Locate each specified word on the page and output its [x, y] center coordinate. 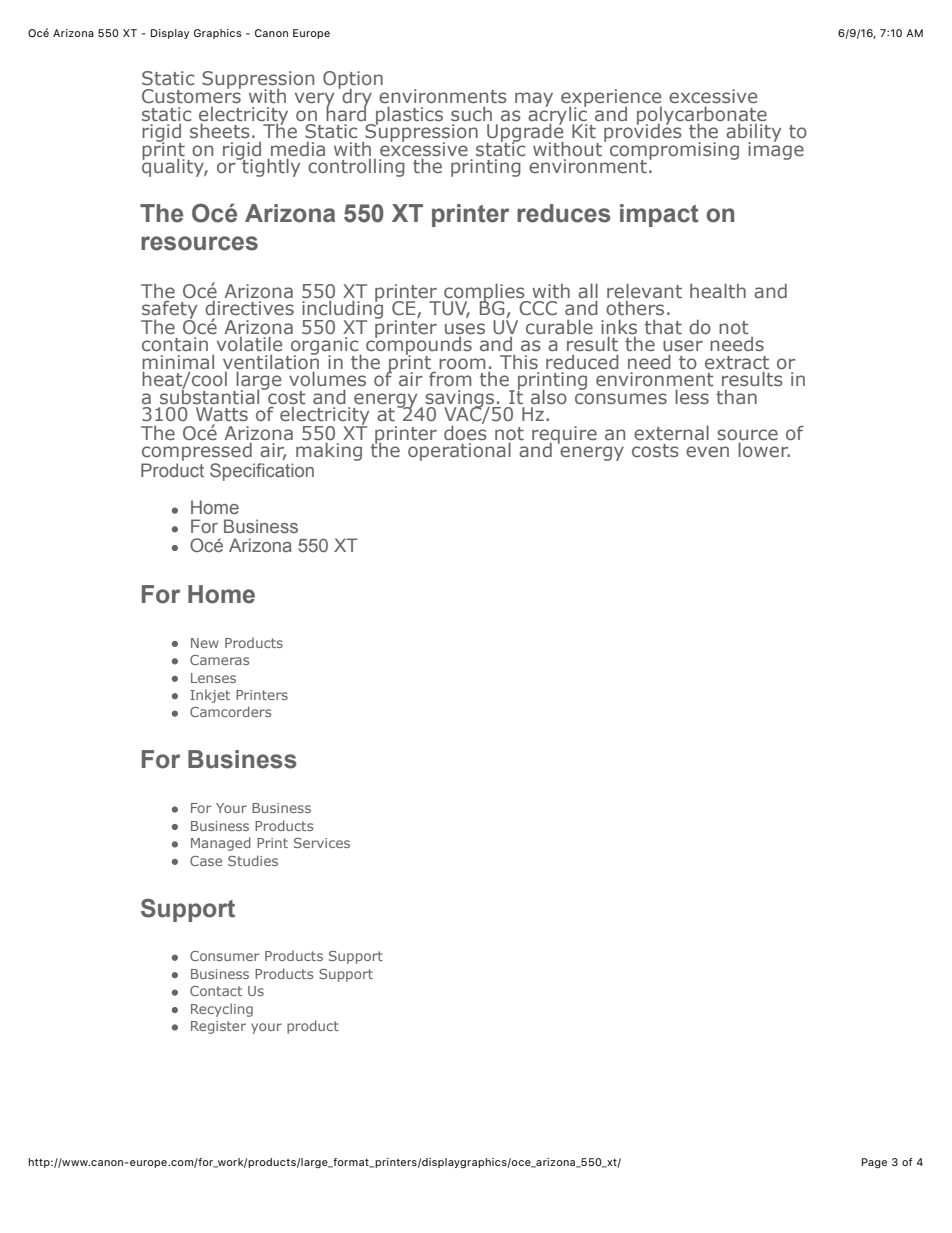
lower [764, 449]
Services [322, 843]
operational [459, 451]
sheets [219, 130]
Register [218, 1027]
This [519, 362]
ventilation [271, 360]
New [205, 643]
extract [737, 362]
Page [874, 1163]
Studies [253, 860]
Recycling [222, 1010]
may [534, 99]
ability [753, 134]
